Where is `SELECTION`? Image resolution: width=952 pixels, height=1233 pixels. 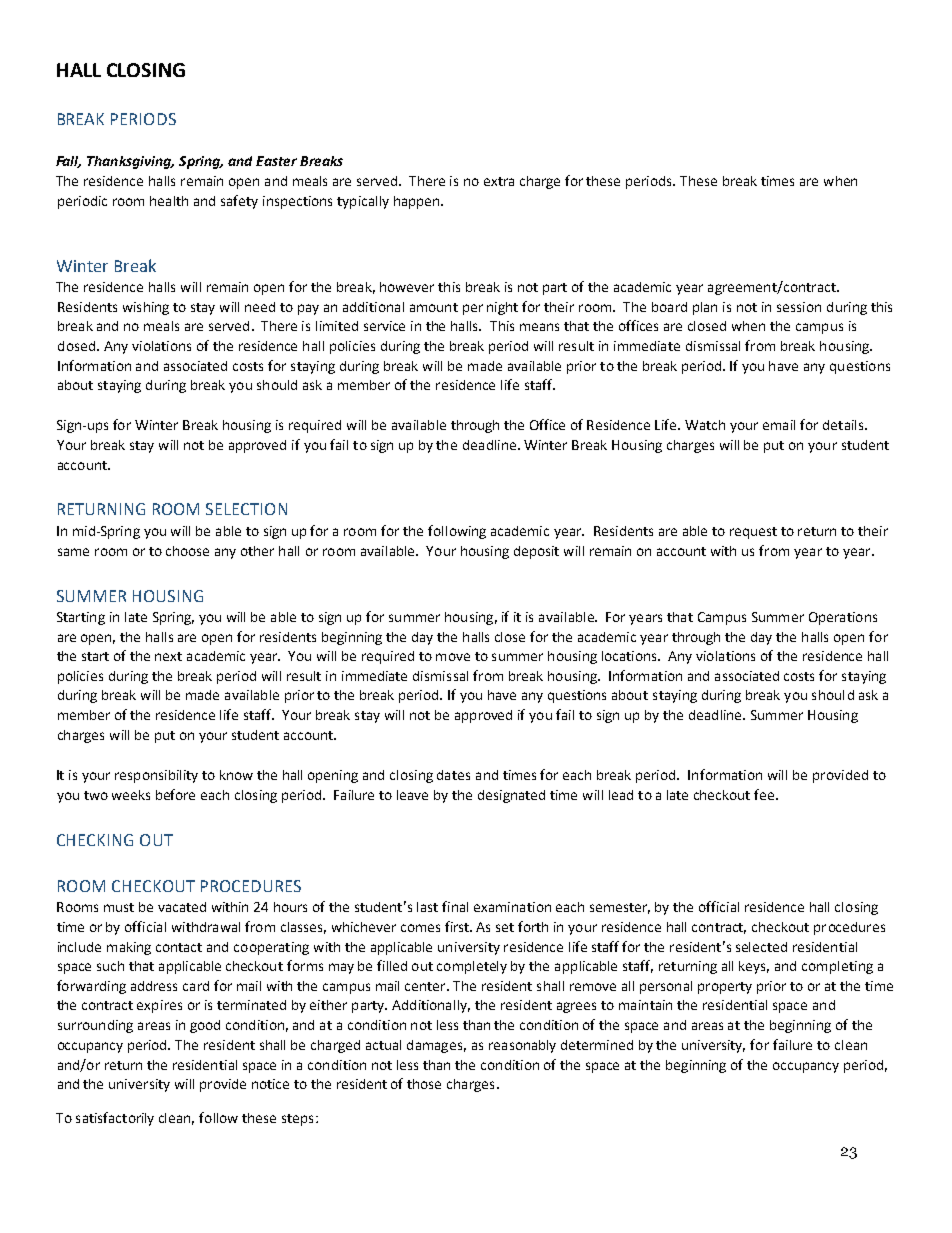
SELECTION is located at coordinates (246, 509).
